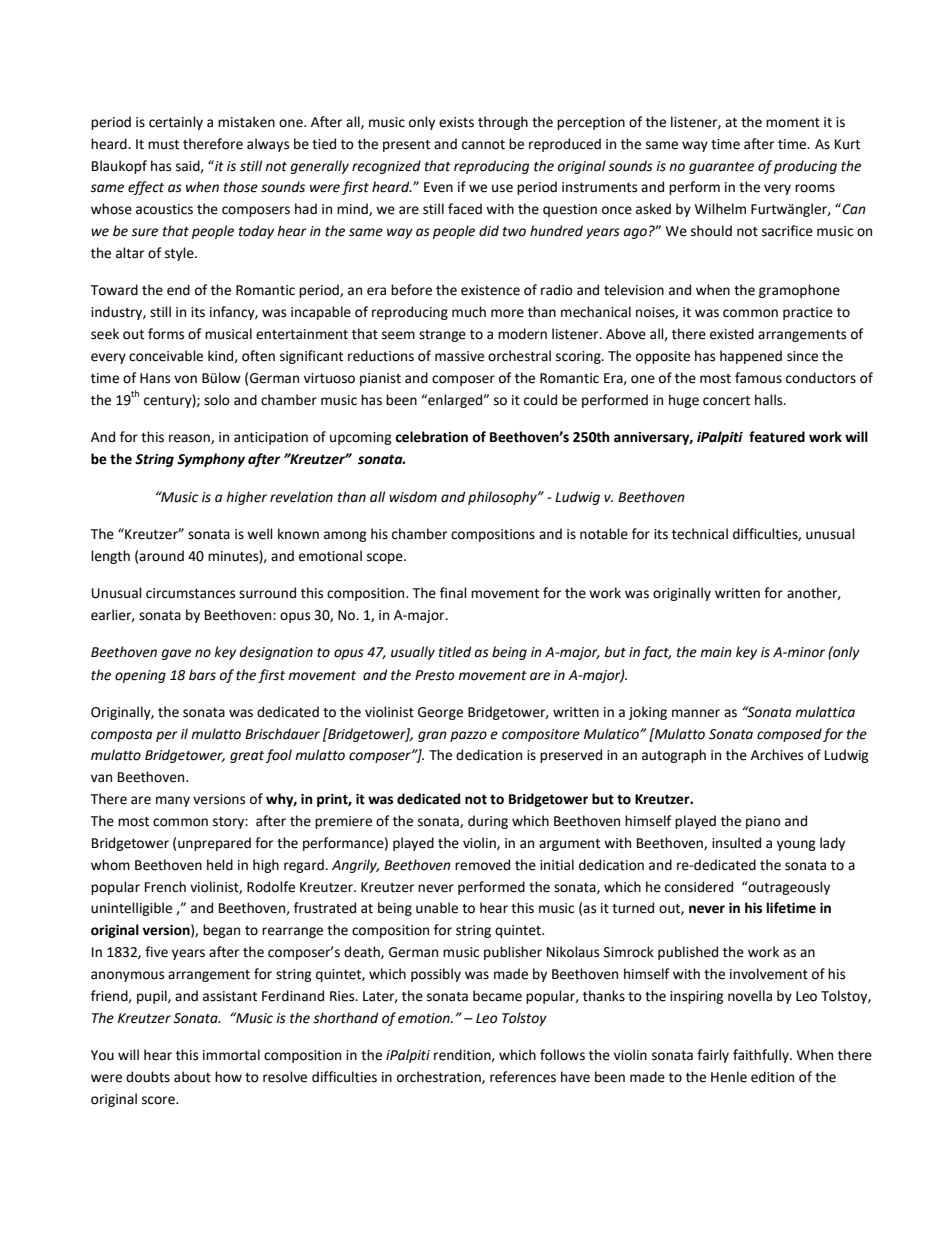 Image resolution: width=952 pixels, height=1233 pixels. I want to click on orchestration, so click(440, 1077).
